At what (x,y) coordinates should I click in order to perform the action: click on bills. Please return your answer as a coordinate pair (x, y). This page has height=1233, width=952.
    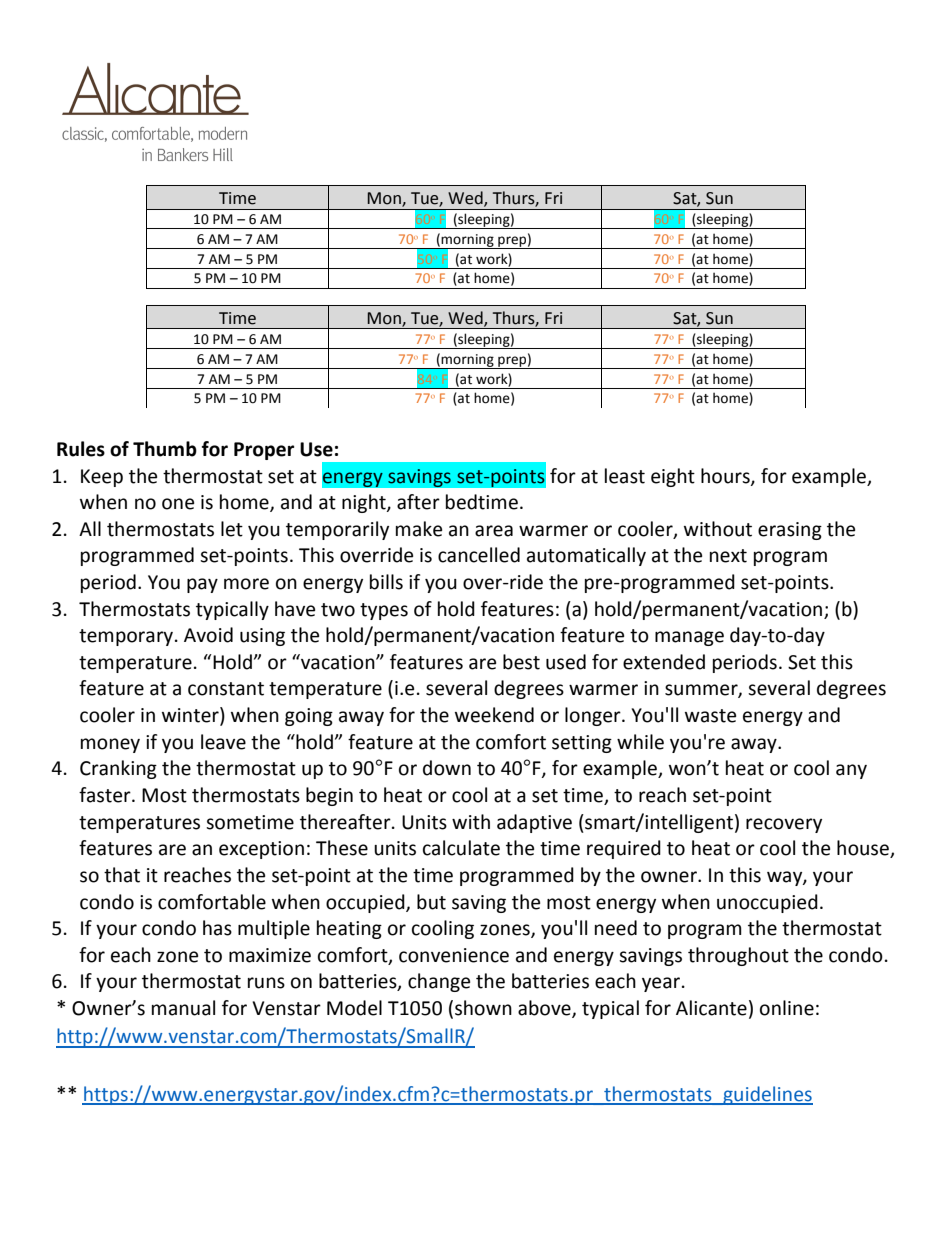
    Looking at the image, I should click on (386, 582).
